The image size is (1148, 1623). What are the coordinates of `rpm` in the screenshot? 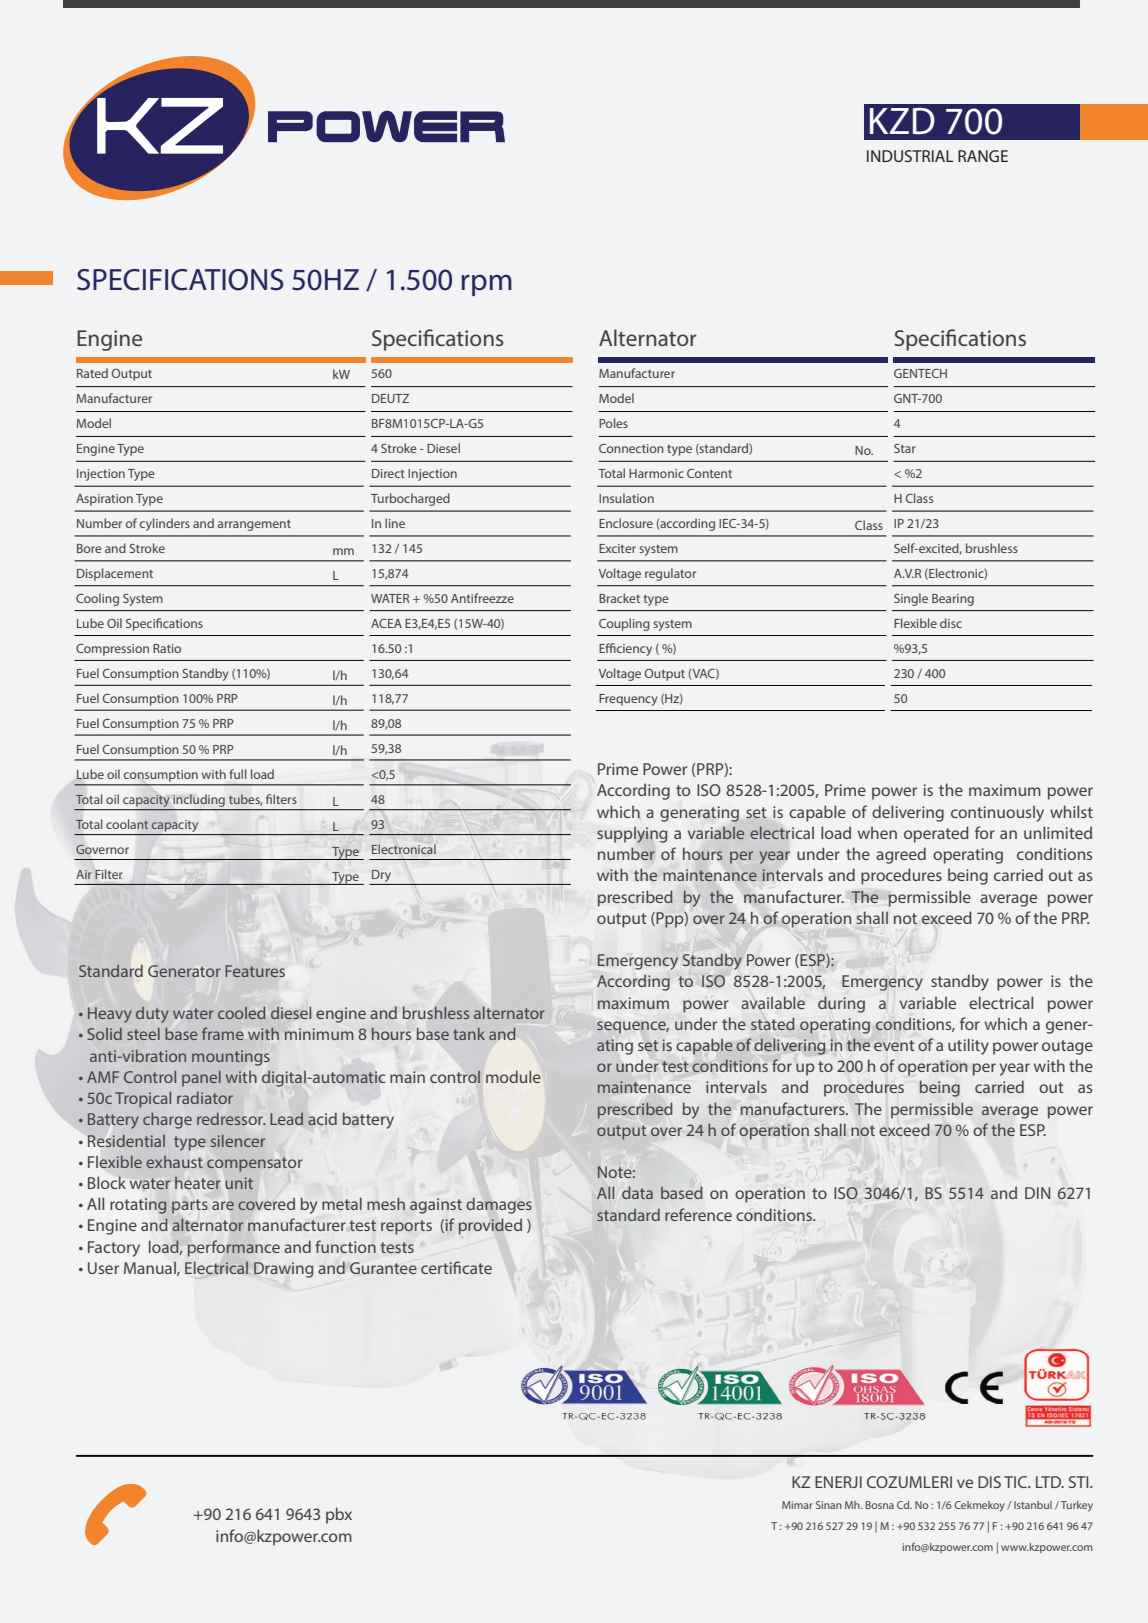 It's located at (486, 285).
